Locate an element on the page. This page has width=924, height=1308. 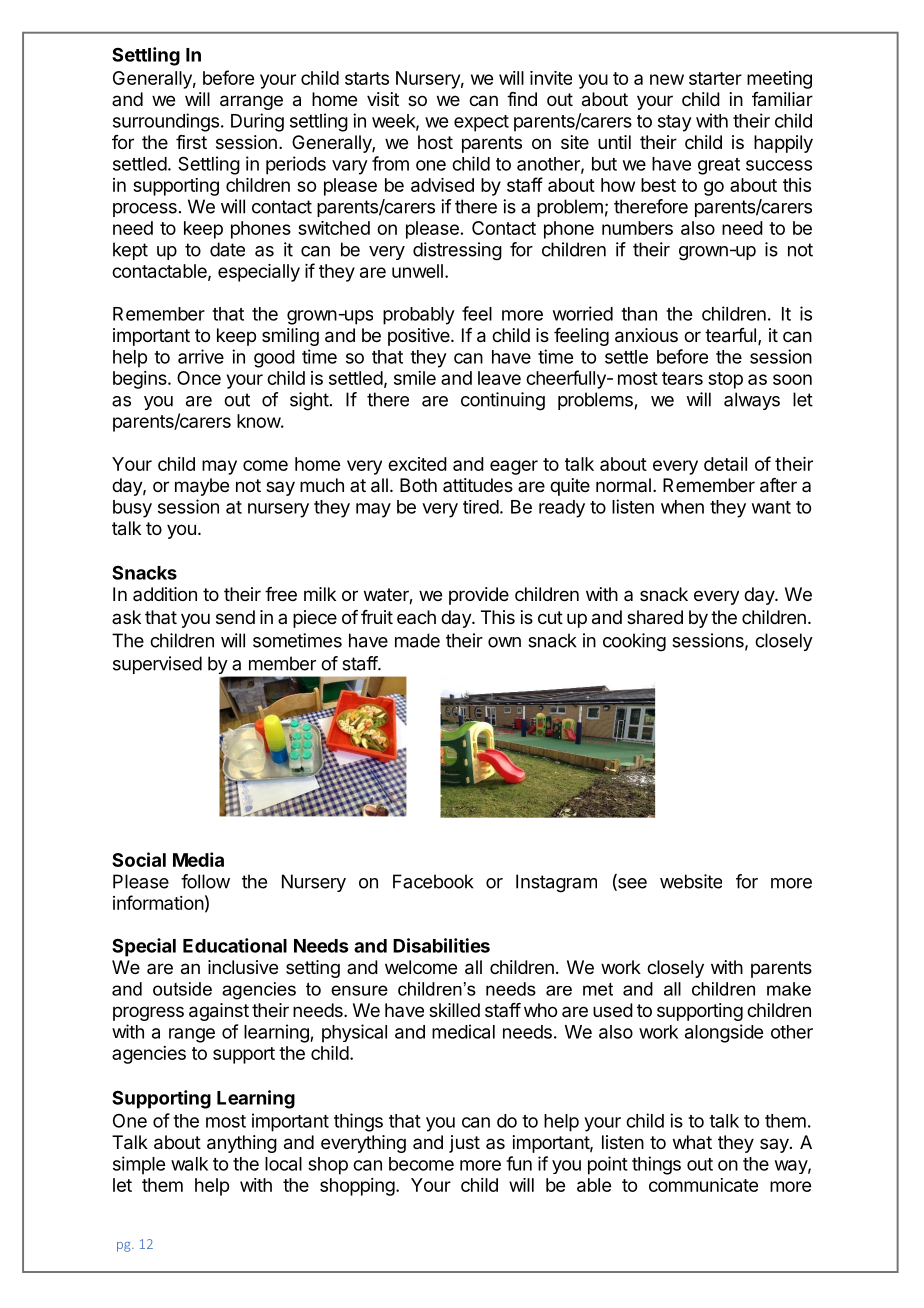
stop is located at coordinates (725, 380).
